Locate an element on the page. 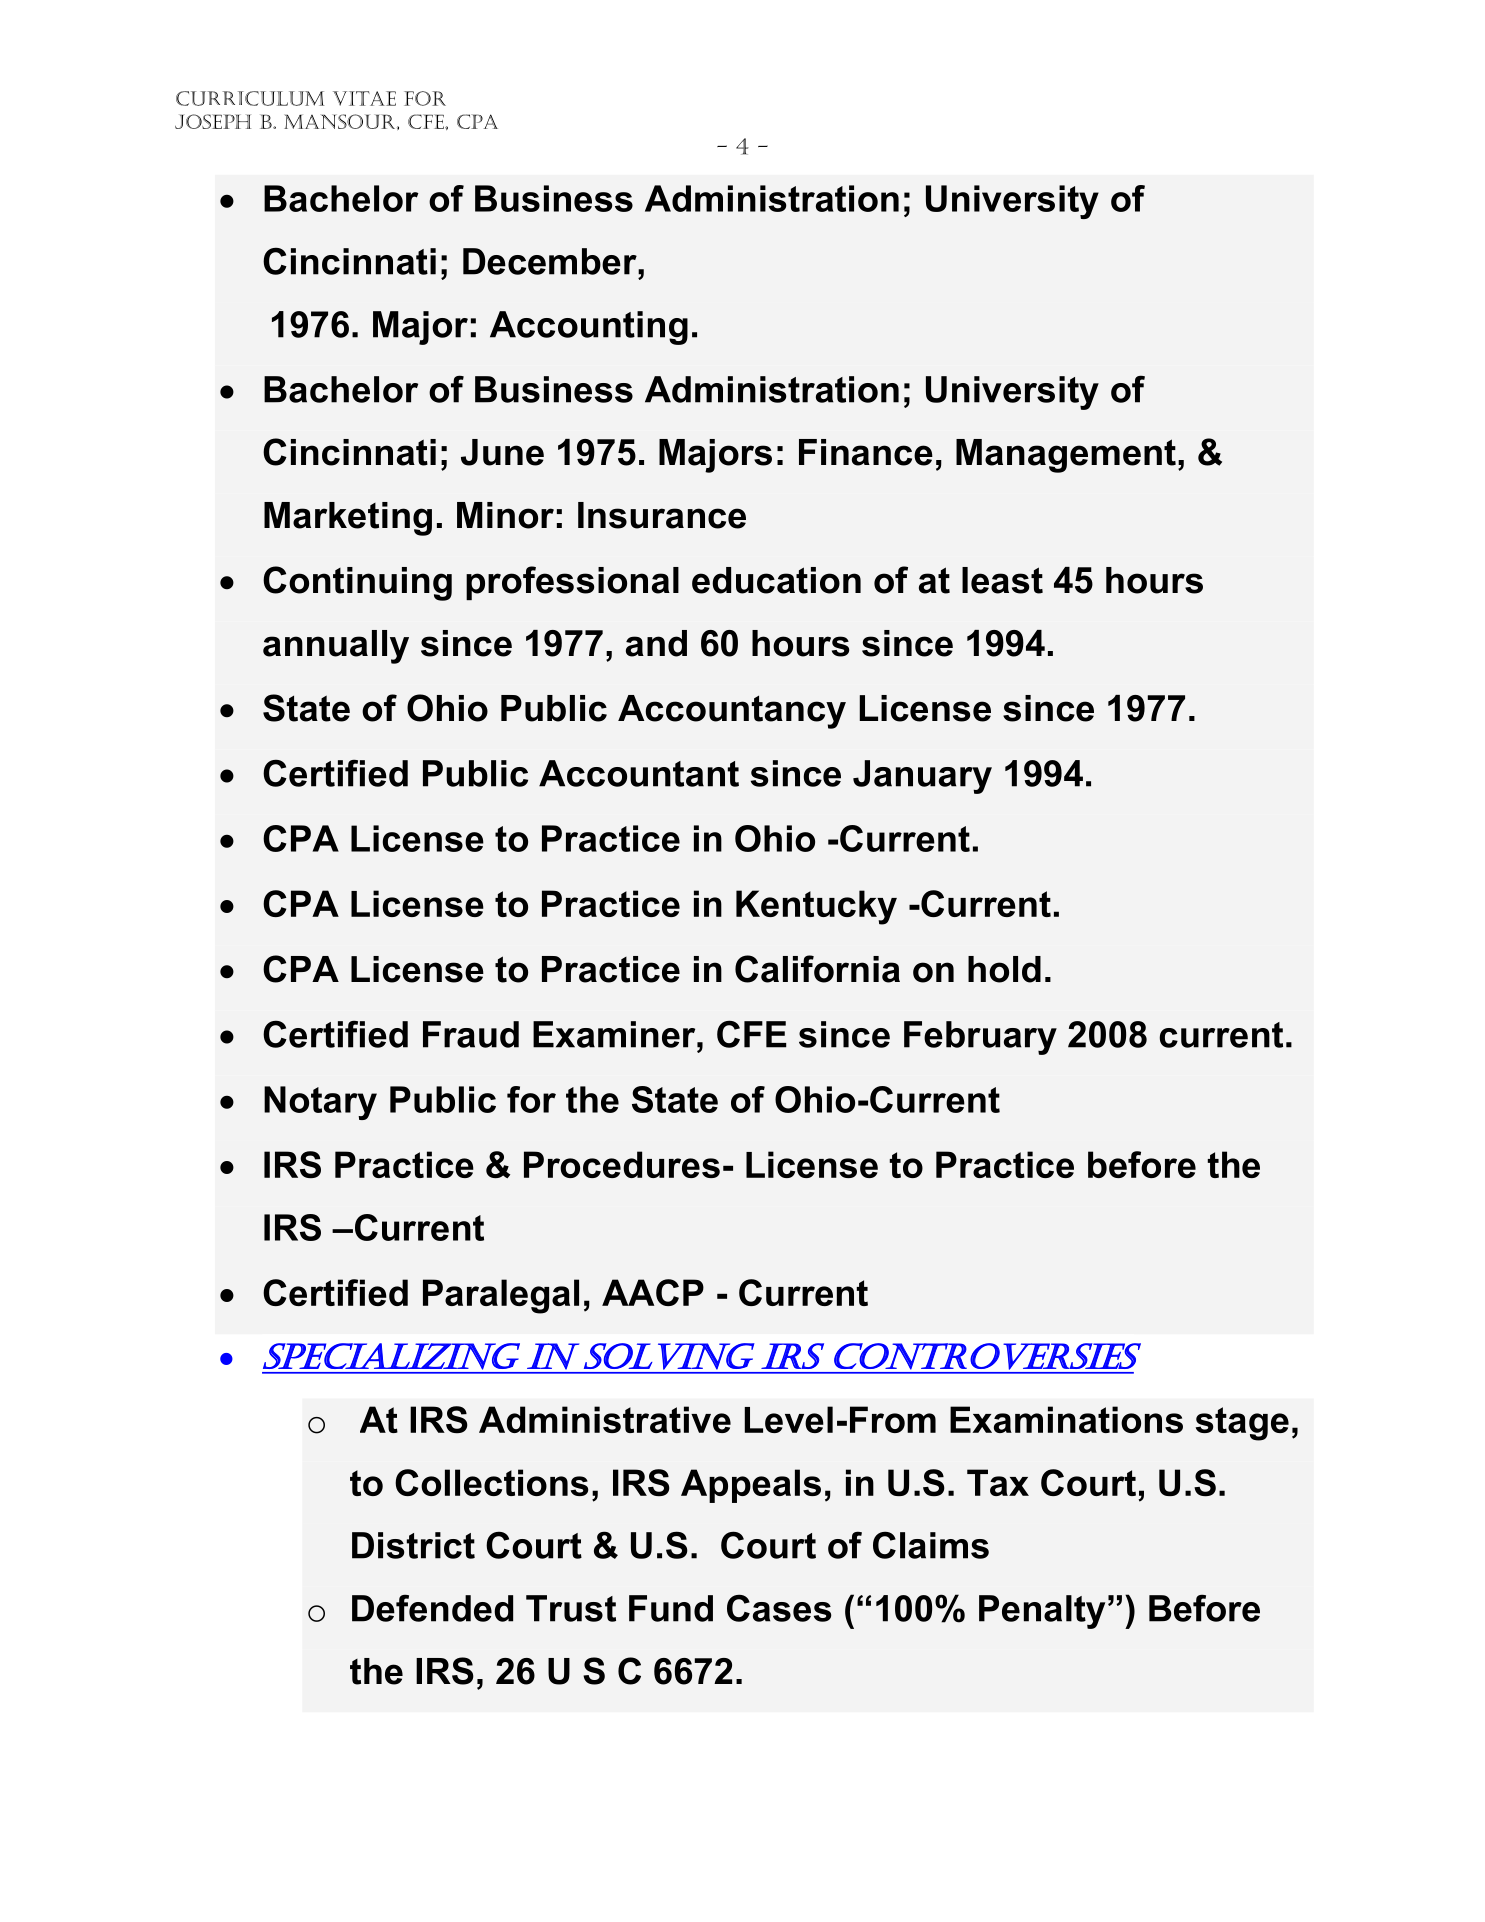 This page has height=1922, width=1485. hold is located at coordinates (1004, 969).
